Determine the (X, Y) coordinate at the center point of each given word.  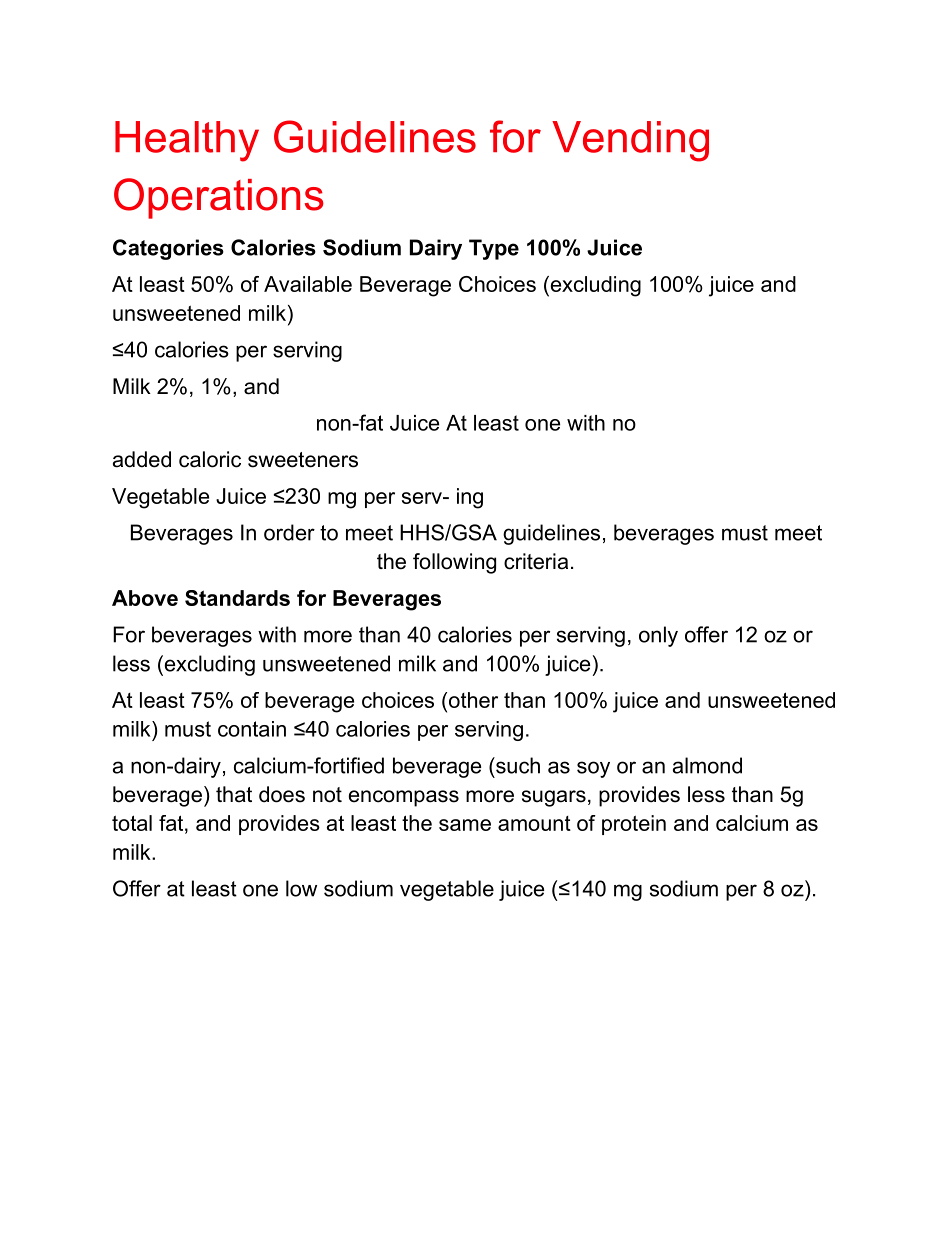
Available (308, 284)
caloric (210, 459)
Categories (168, 249)
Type (494, 249)
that (234, 794)
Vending (630, 141)
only (658, 636)
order (289, 532)
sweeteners (303, 460)
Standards (237, 598)
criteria (536, 561)
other (473, 700)
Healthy (187, 141)
